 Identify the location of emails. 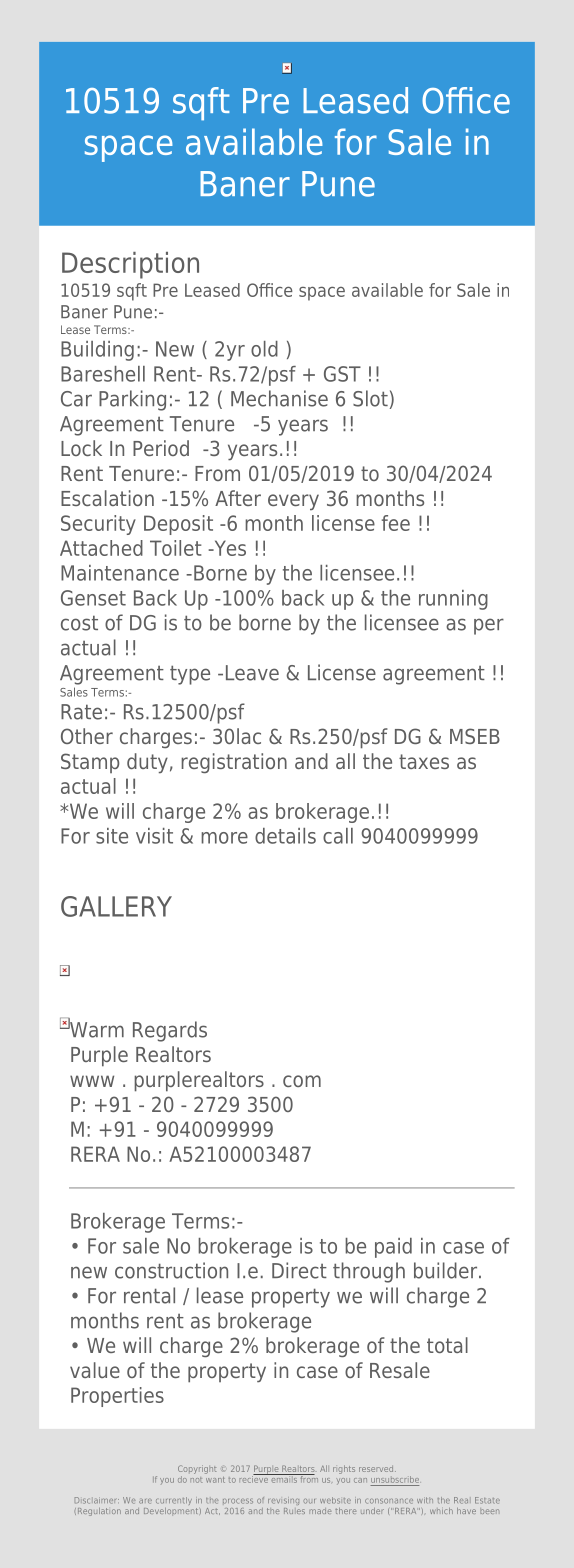
(284, 1478).
